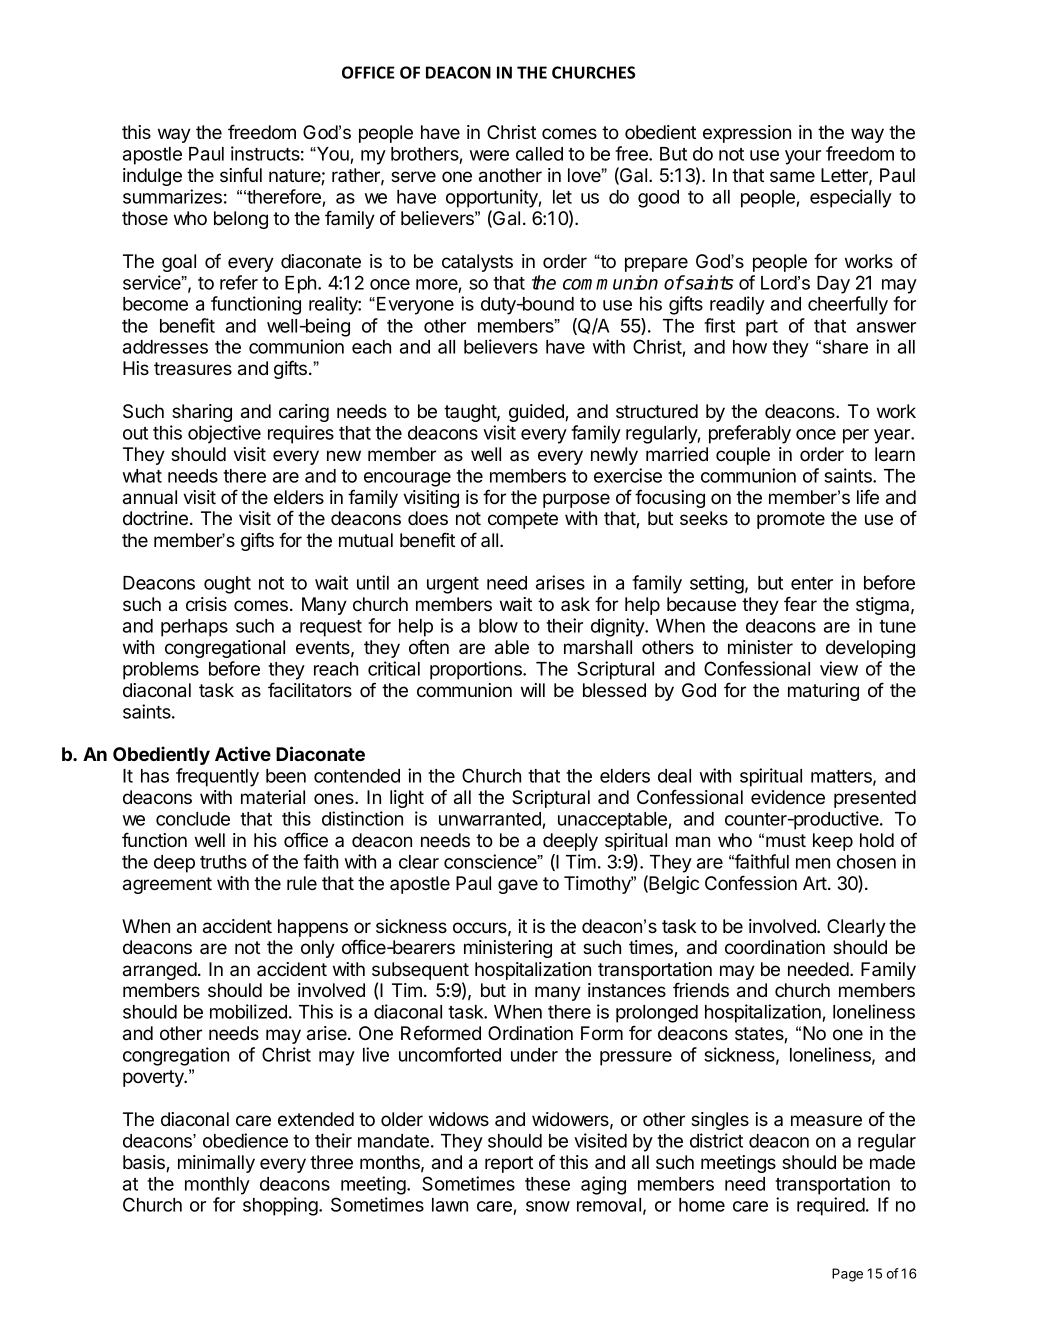 The width and height of the image is (1038, 1343). Describe the element at coordinates (803, 157) in the image. I see `your` at that location.
